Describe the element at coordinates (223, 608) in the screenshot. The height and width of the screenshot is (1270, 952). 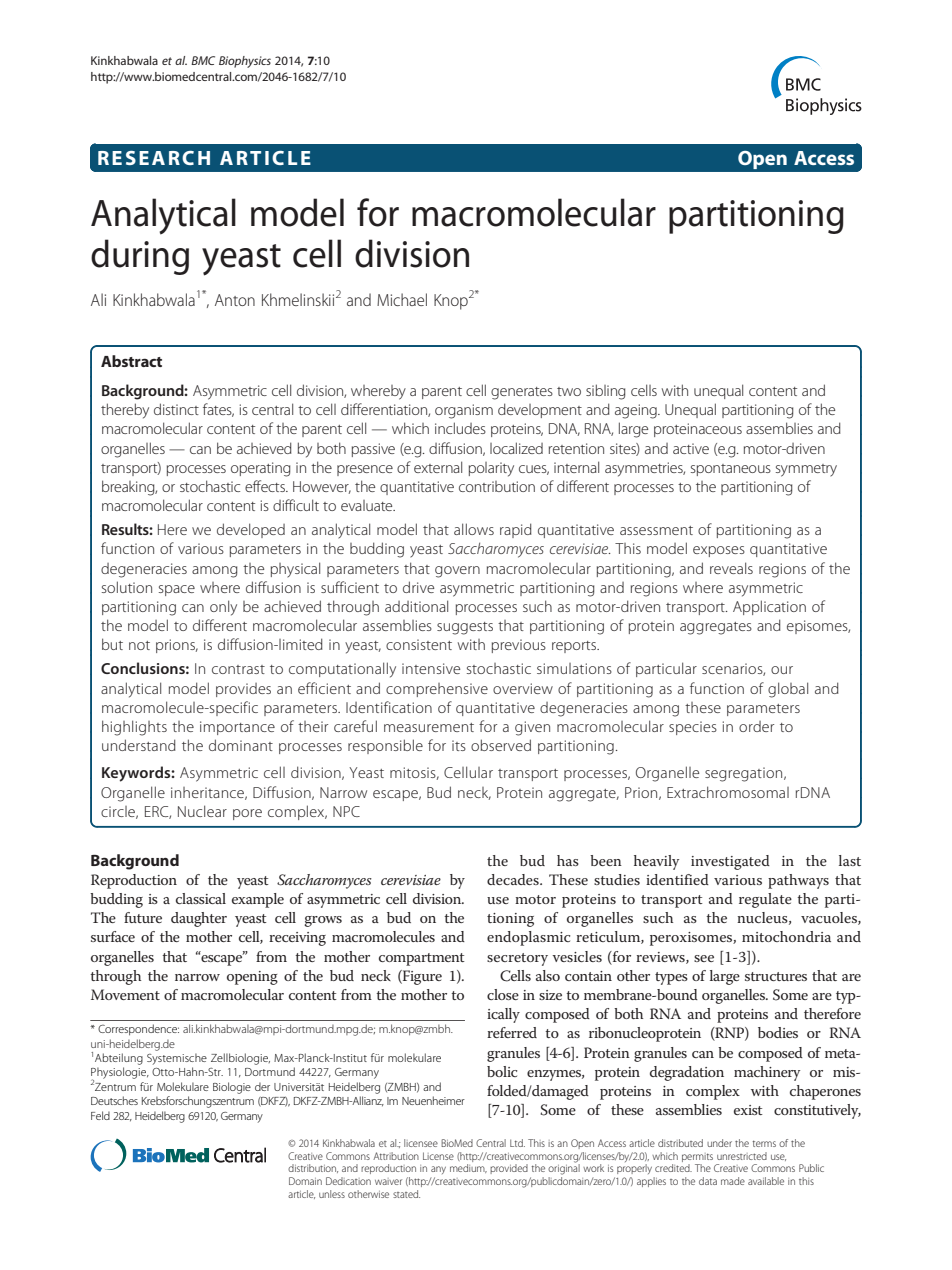
I see `only` at that location.
